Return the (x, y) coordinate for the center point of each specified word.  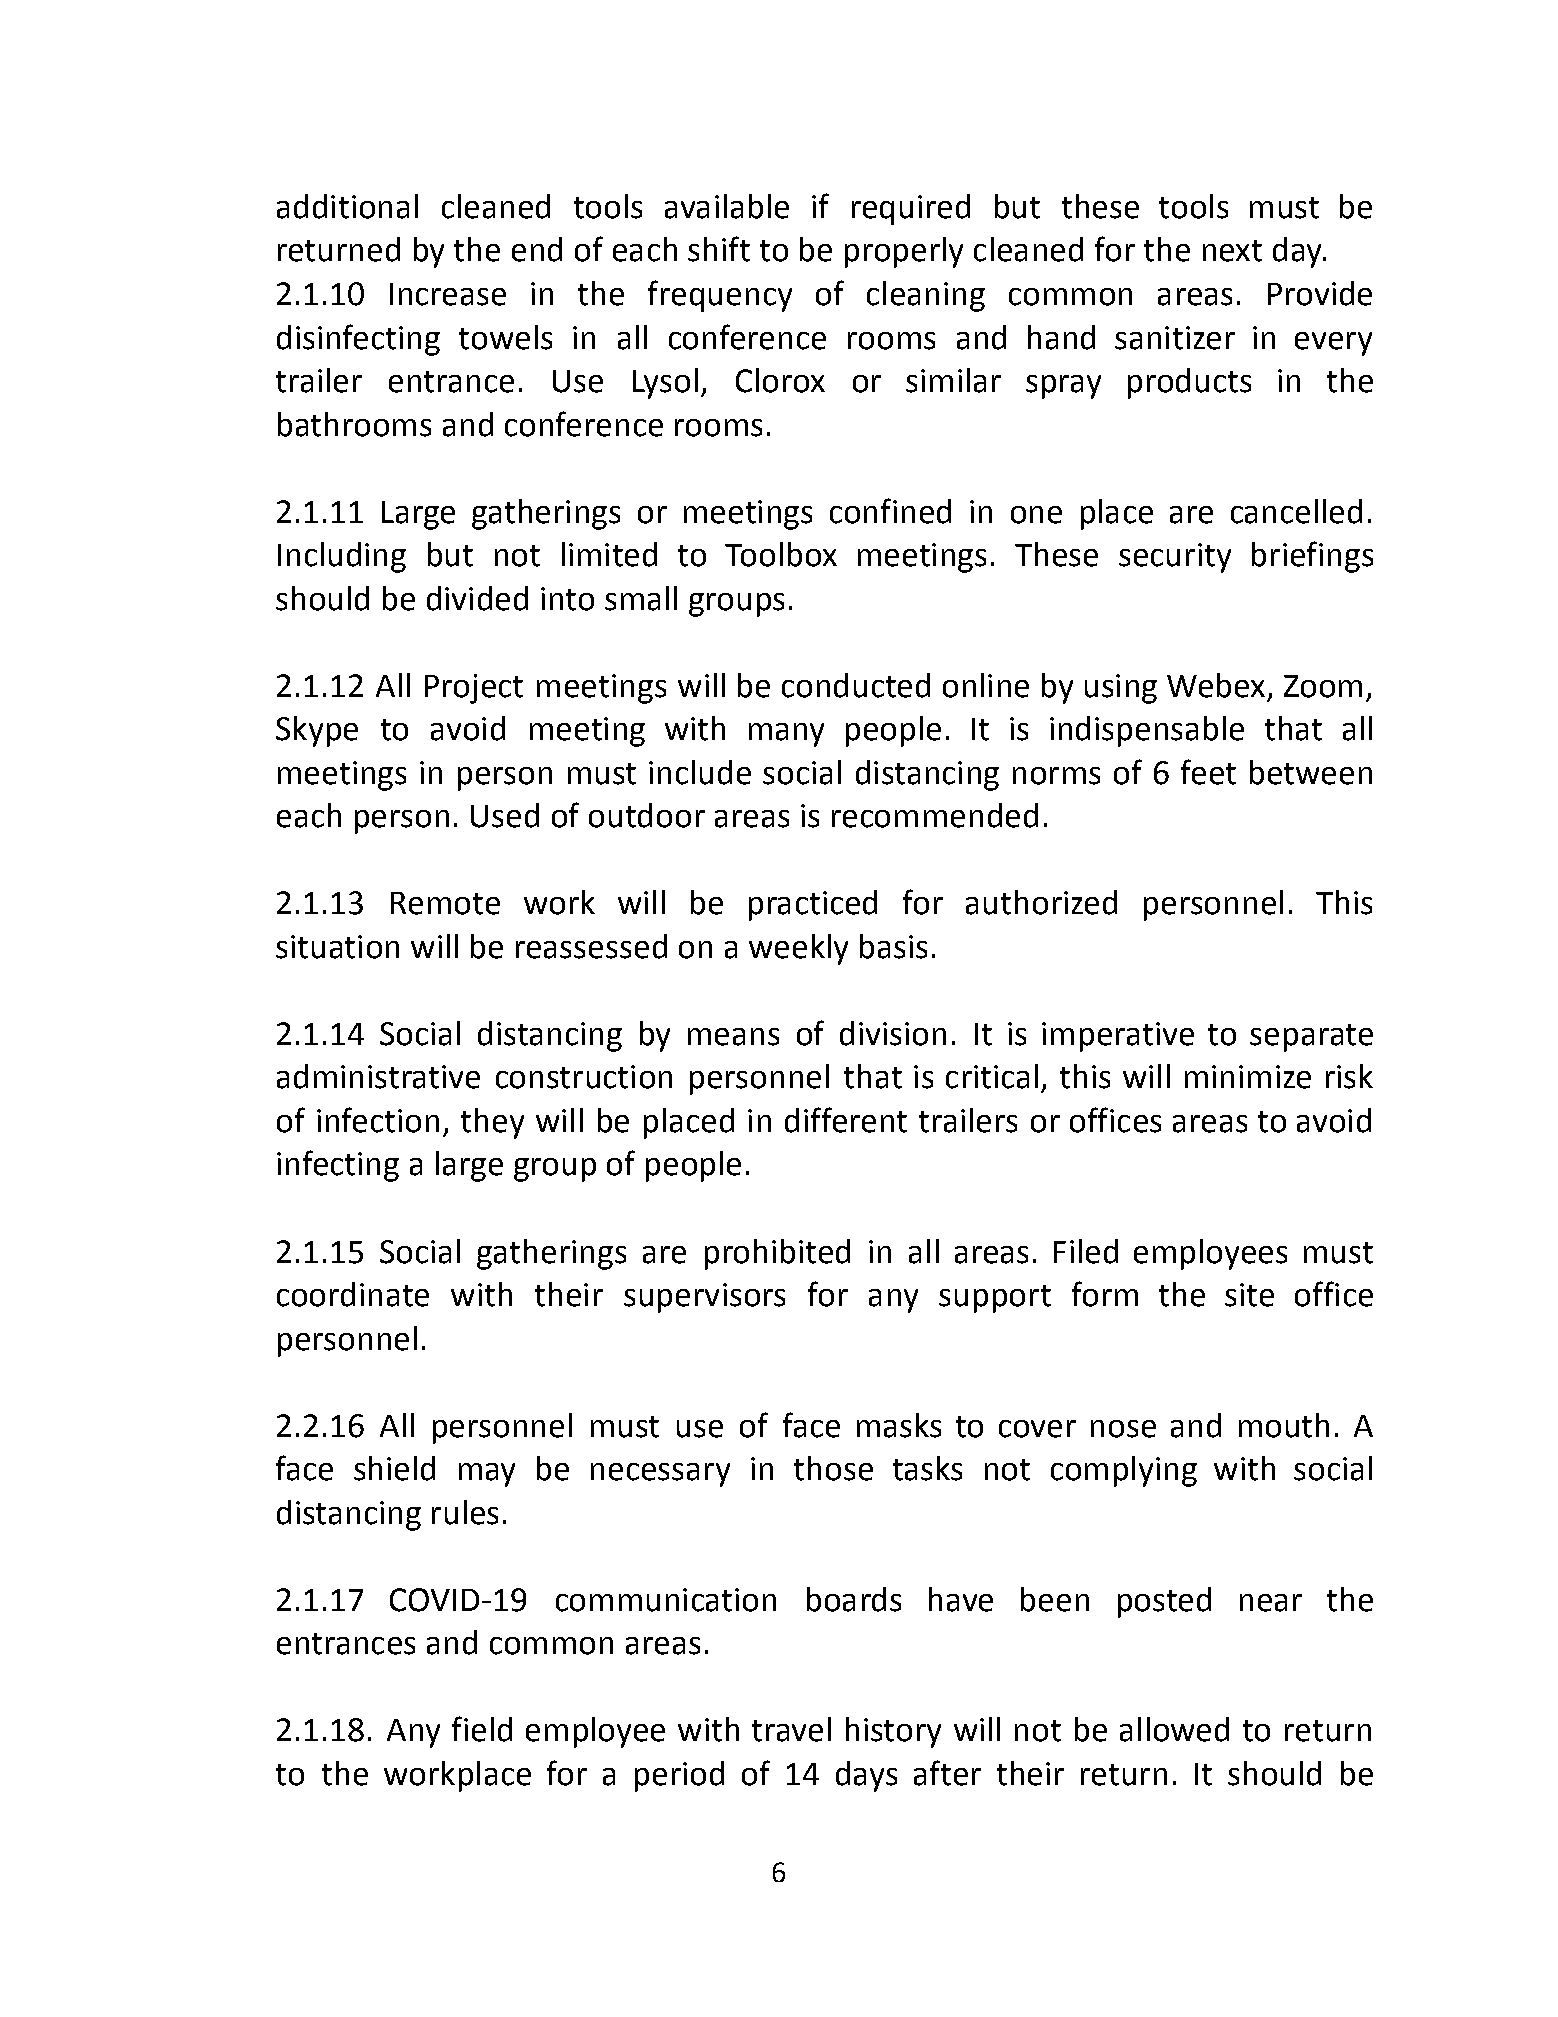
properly (904, 252)
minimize (1248, 1077)
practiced (813, 905)
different (846, 1120)
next (1232, 251)
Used (505, 815)
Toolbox (781, 554)
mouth (1284, 1425)
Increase (448, 294)
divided (477, 598)
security (1175, 558)
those (833, 1468)
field (482, 1729)
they (492, 1123)
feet (1208, 772)
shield (394, 1468)
